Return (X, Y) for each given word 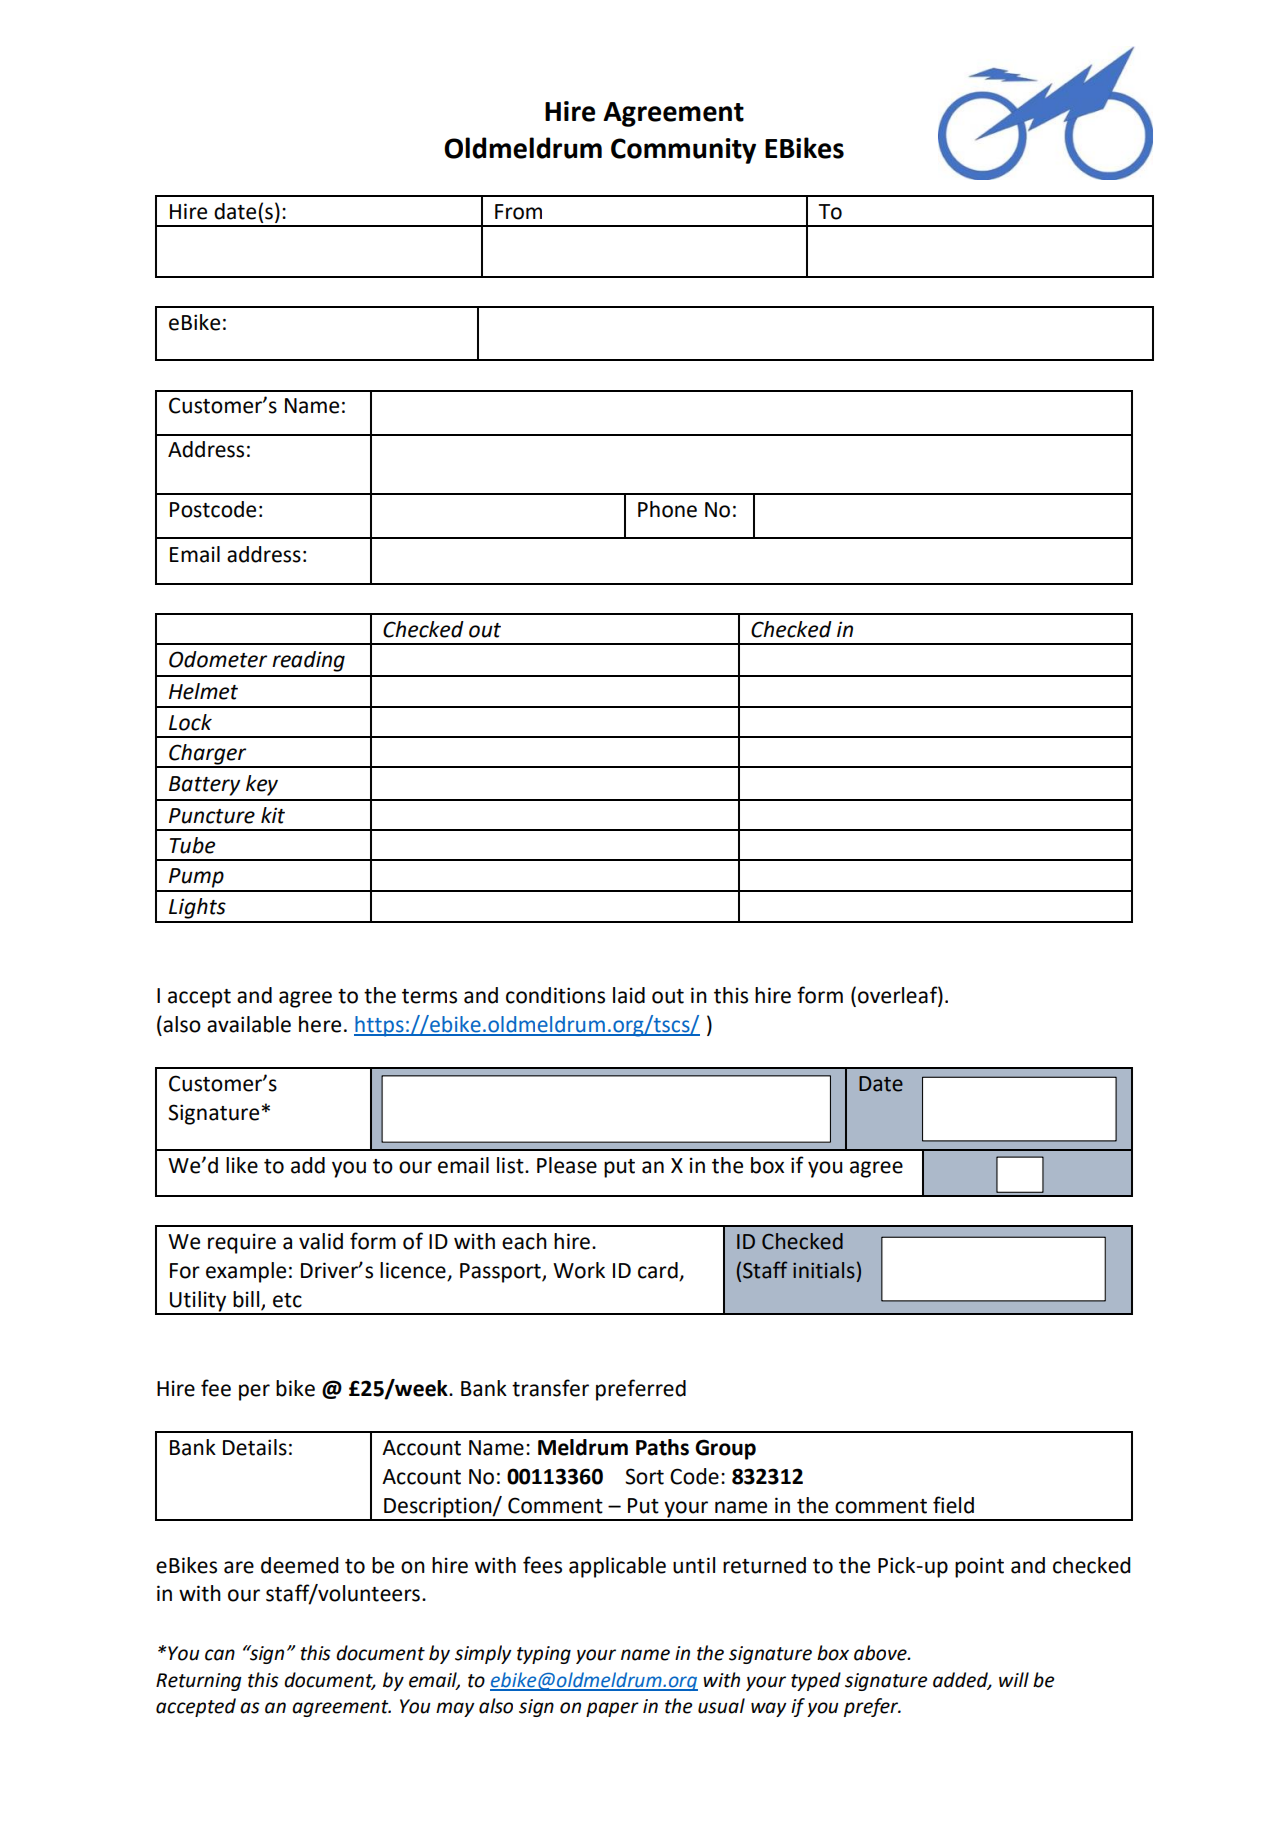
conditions (555, 995)
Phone (667, 509)
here (320, 1024)
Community (683, 151)
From (518, 212)
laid (629, 995)
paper (612, 1709)
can (220, 1655)
